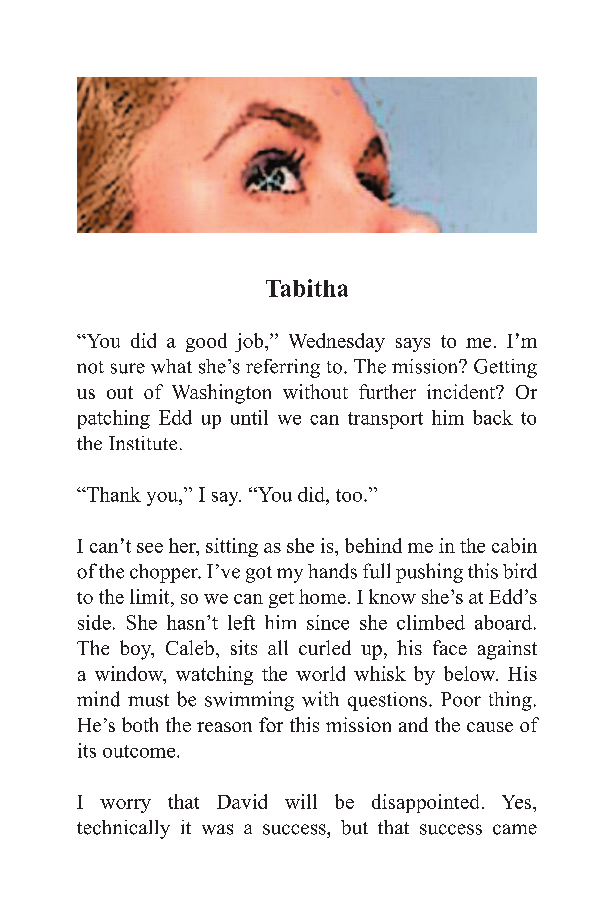 This page has width=614, height=922. Describe the element at coordinates (150, 548) in the page. I see `see` at that location.
